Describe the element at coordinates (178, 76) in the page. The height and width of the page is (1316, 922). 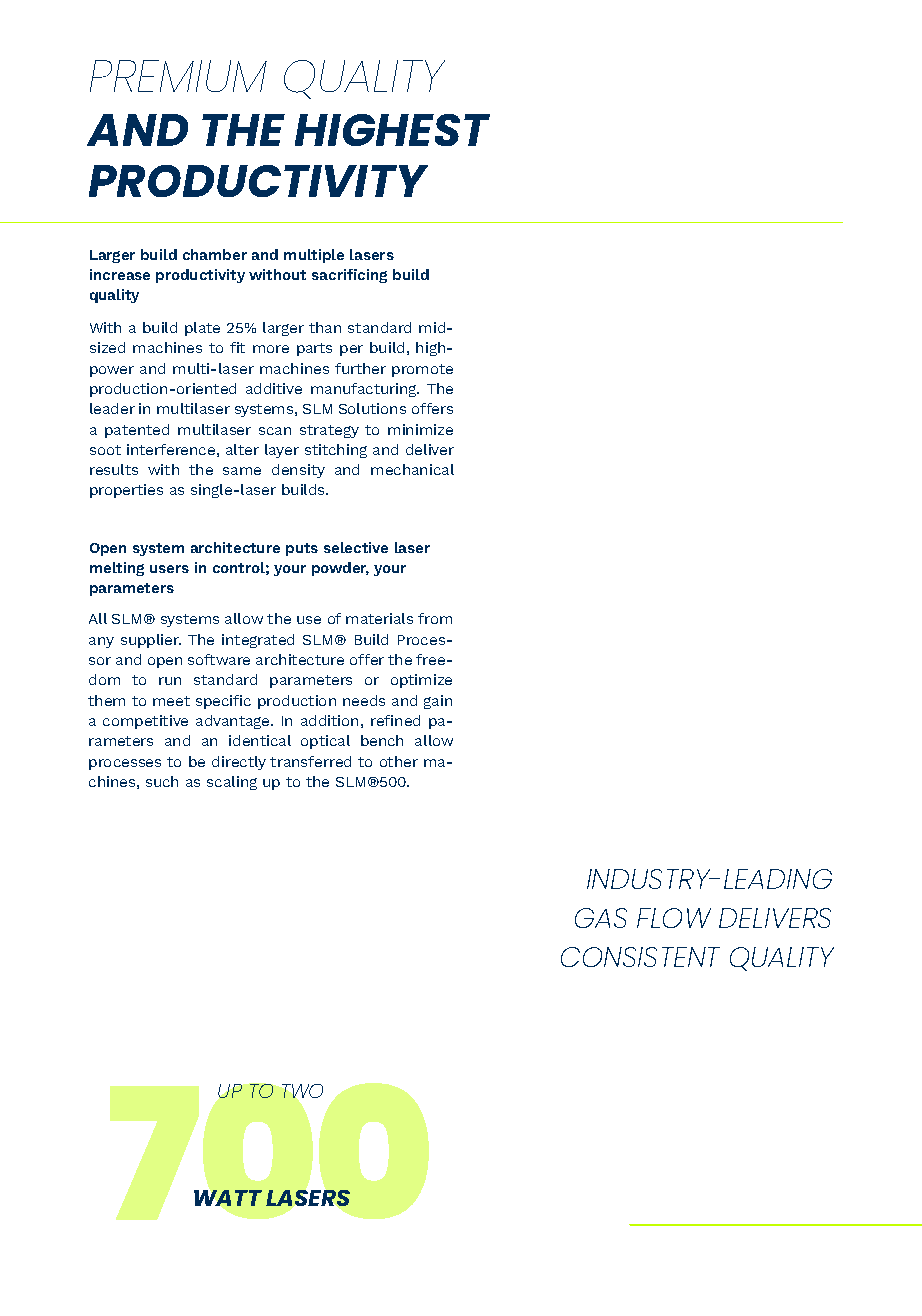
I see `PREMIUM` at that location.
